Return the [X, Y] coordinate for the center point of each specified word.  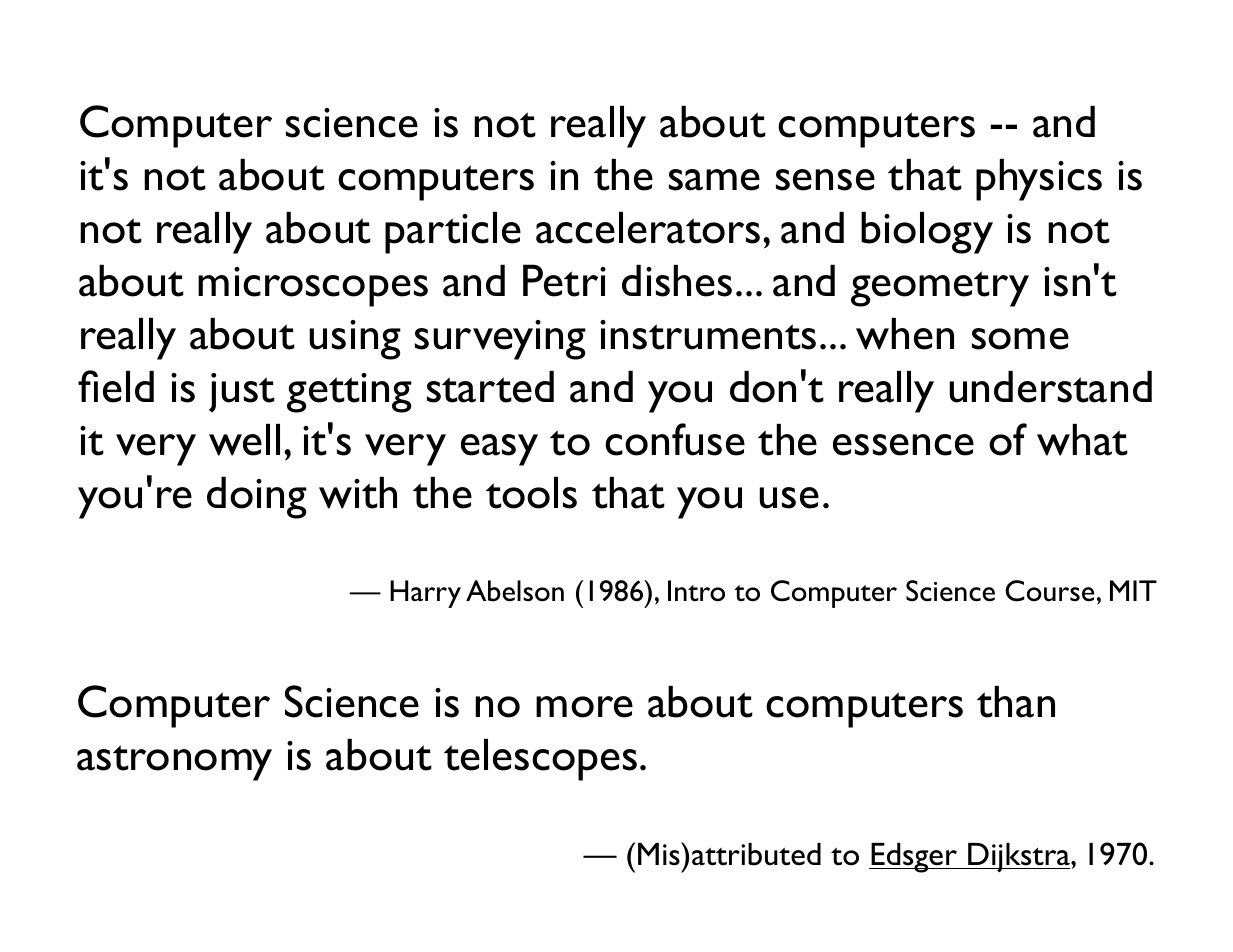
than [1016, 702]
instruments [708, 335]
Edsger [914, 858]
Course [1049, 591]
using [355, 340]
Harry [425, 594]
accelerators [648, 228]
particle [453, 233]
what [1082, 440]
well [244, 440]
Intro [696, 591]
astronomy [174, 763]
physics [1039, 180]
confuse [675, 439]
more [584, 707]
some [1020, 339]
